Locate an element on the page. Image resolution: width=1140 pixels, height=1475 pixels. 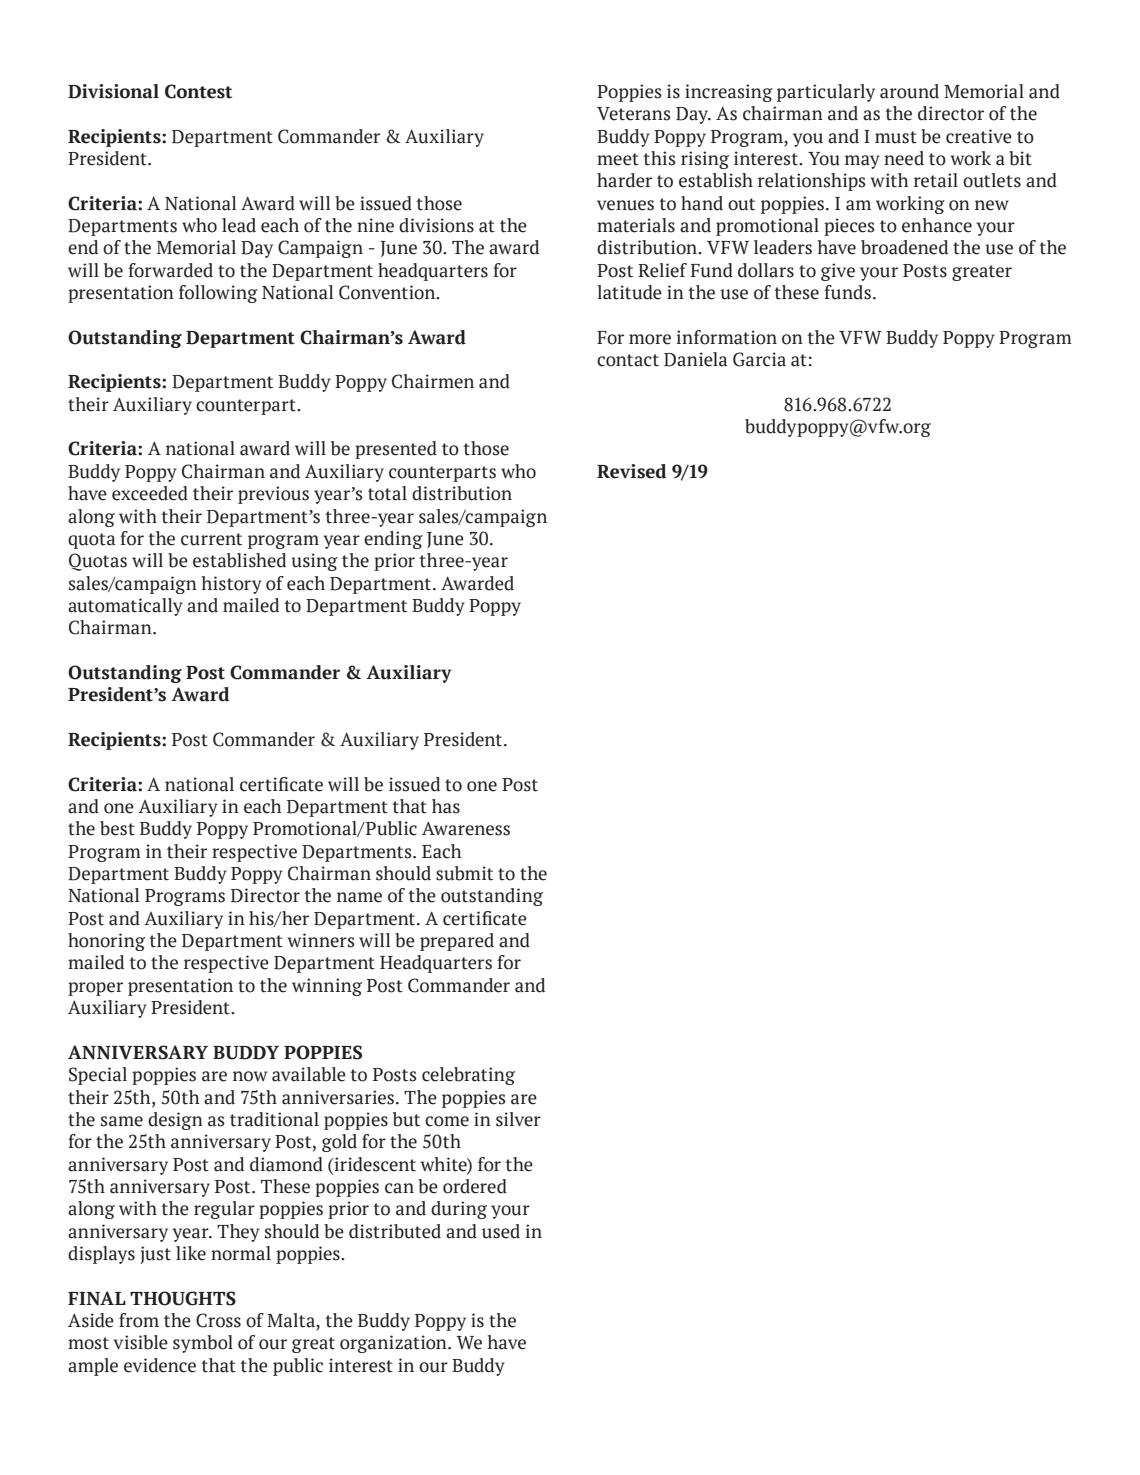
current is located at coordinates (211, 539).
